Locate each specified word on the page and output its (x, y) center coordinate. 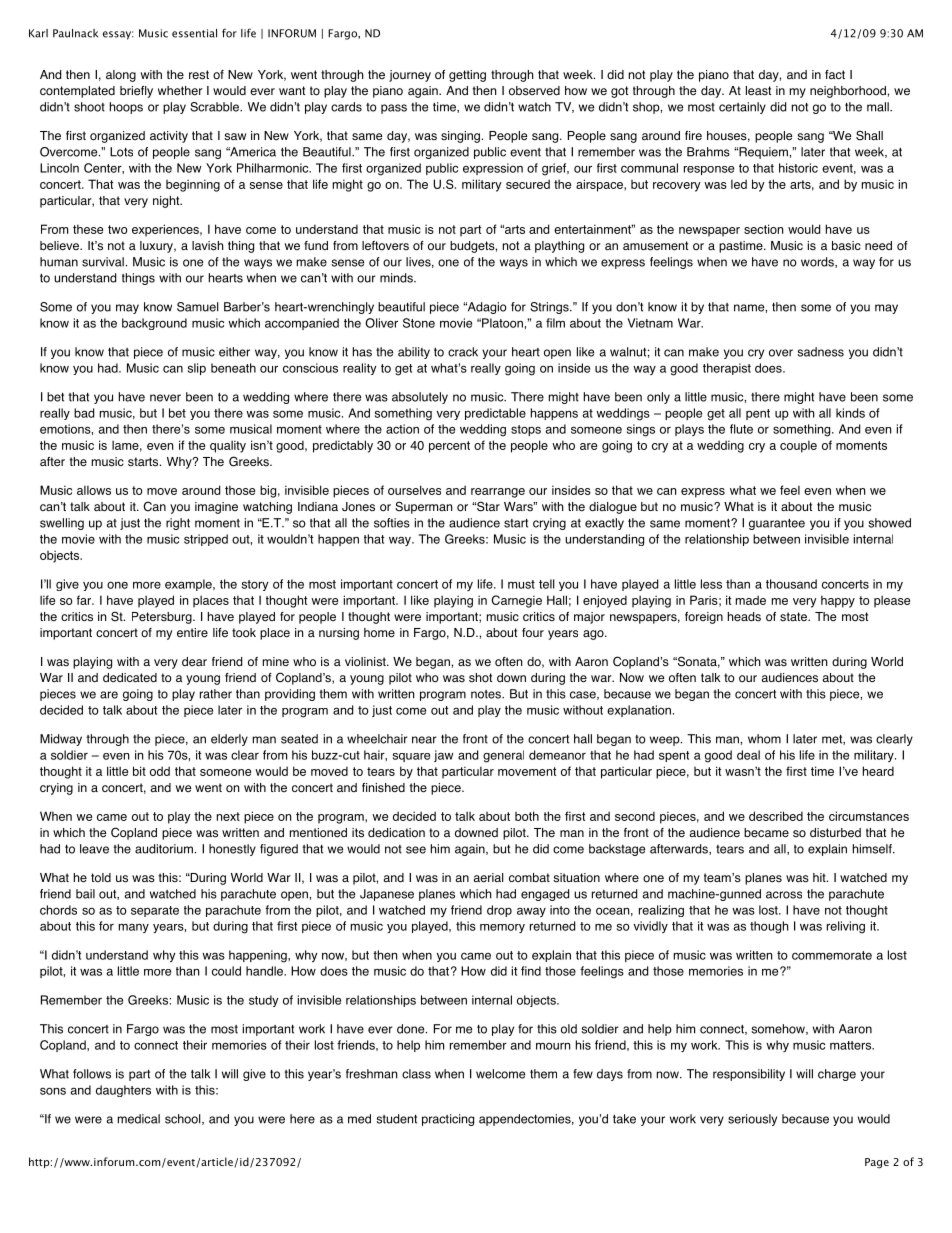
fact (835, 74)
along (121, 76)
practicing (448, 1120)
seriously (752, 1120)
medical (139, 1119)
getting (467, 76)
